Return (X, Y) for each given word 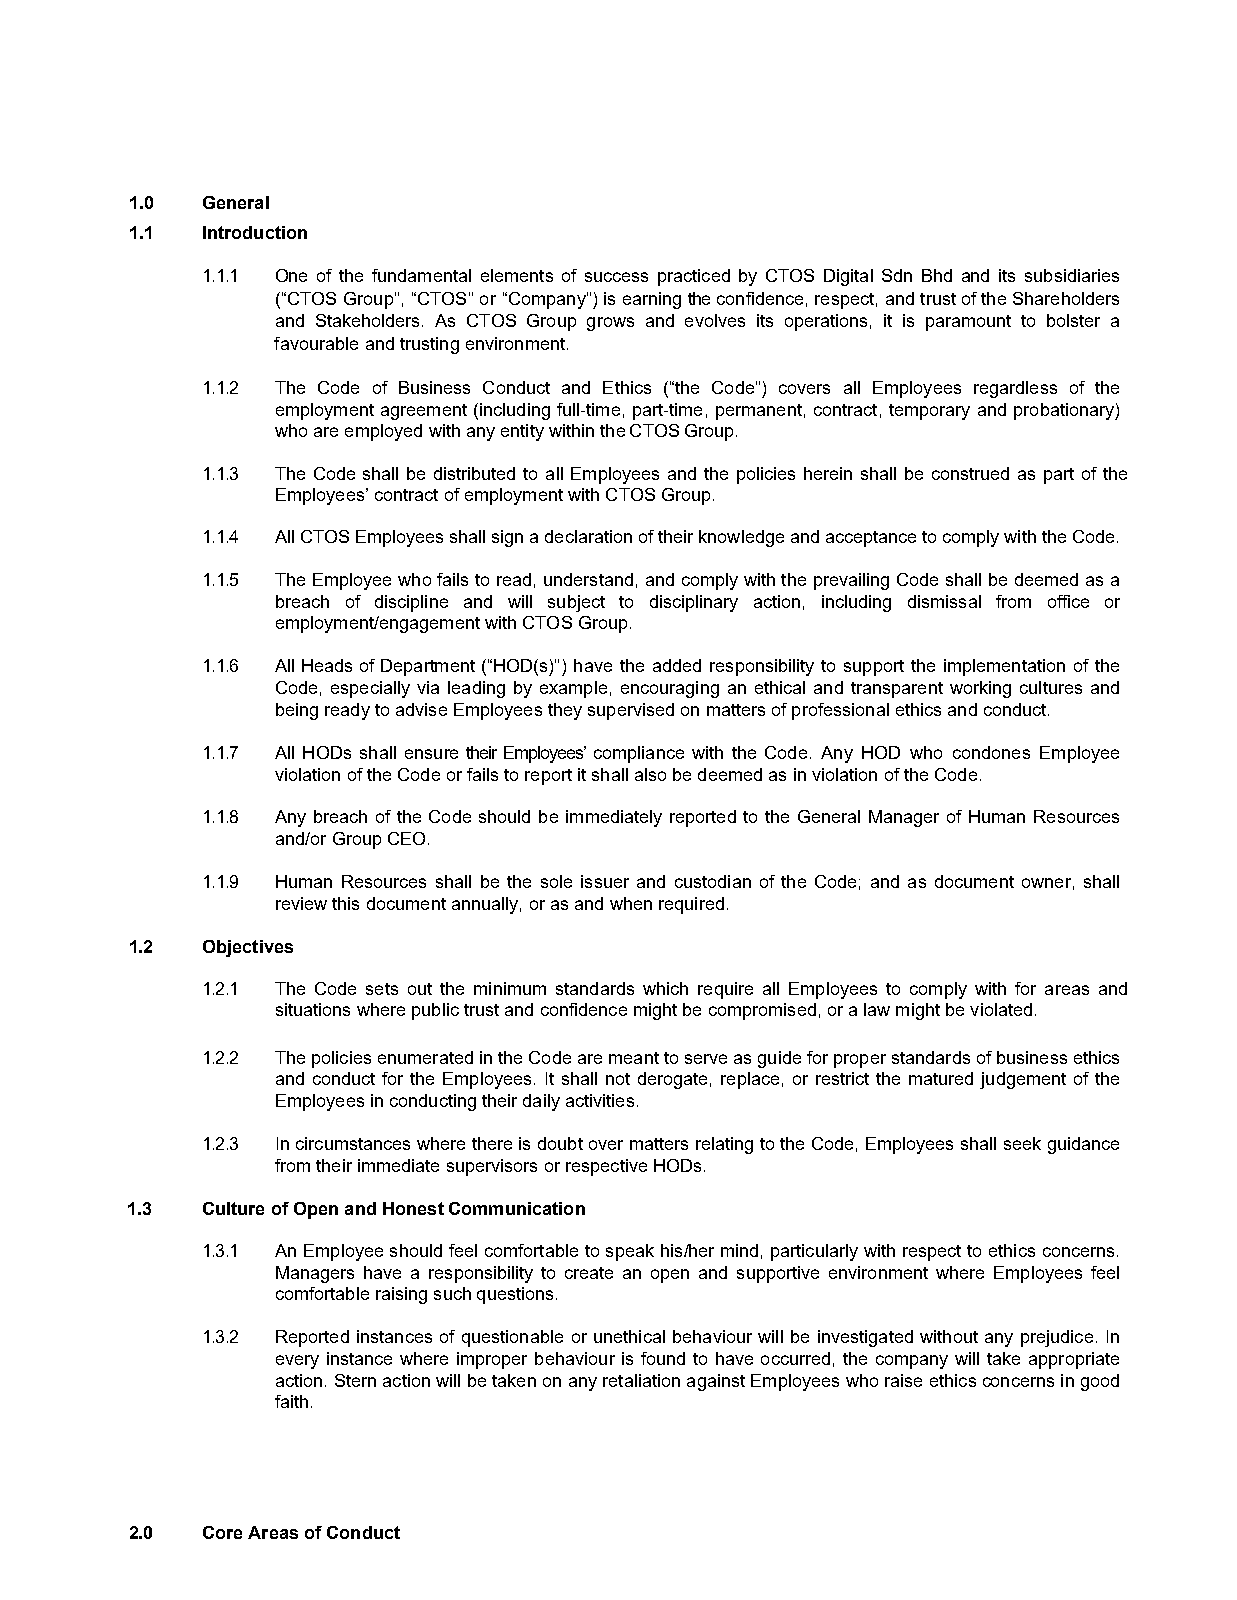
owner (1046, 883)
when (631, 903)
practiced (694, 277)
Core (222, 1532)
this (345, 903)
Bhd (937, 275)
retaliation (641, 1380)
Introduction (255, 232)
